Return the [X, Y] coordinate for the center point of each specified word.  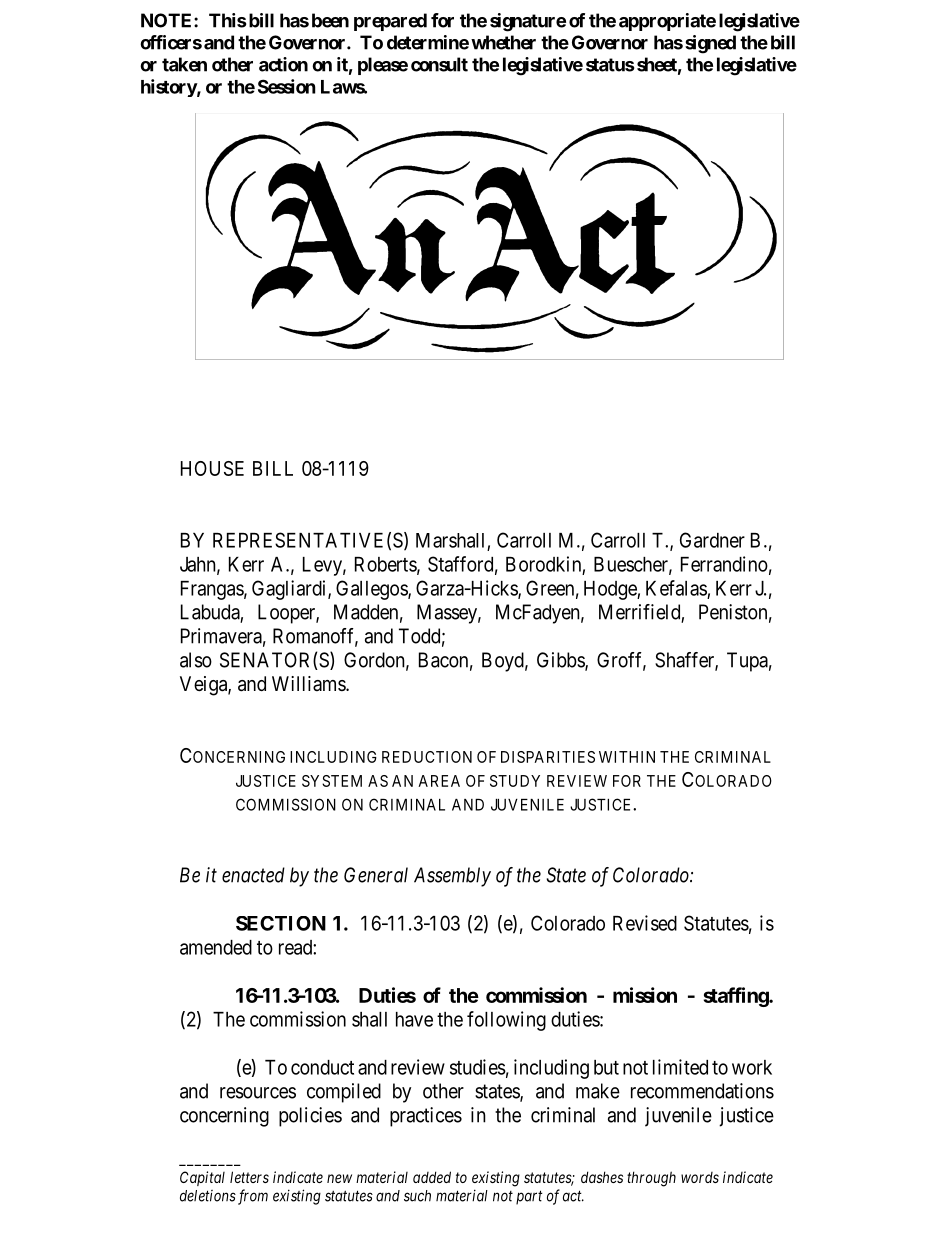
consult [439, 64]
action [283, 64]
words [700, 1177]
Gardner [712, 540]
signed [710, 44]
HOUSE [212, 468]
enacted [253, 875]
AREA [439, 781]
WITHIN [627, 757]
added [432, 1177]
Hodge [611, 590]
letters [249, 1177]
